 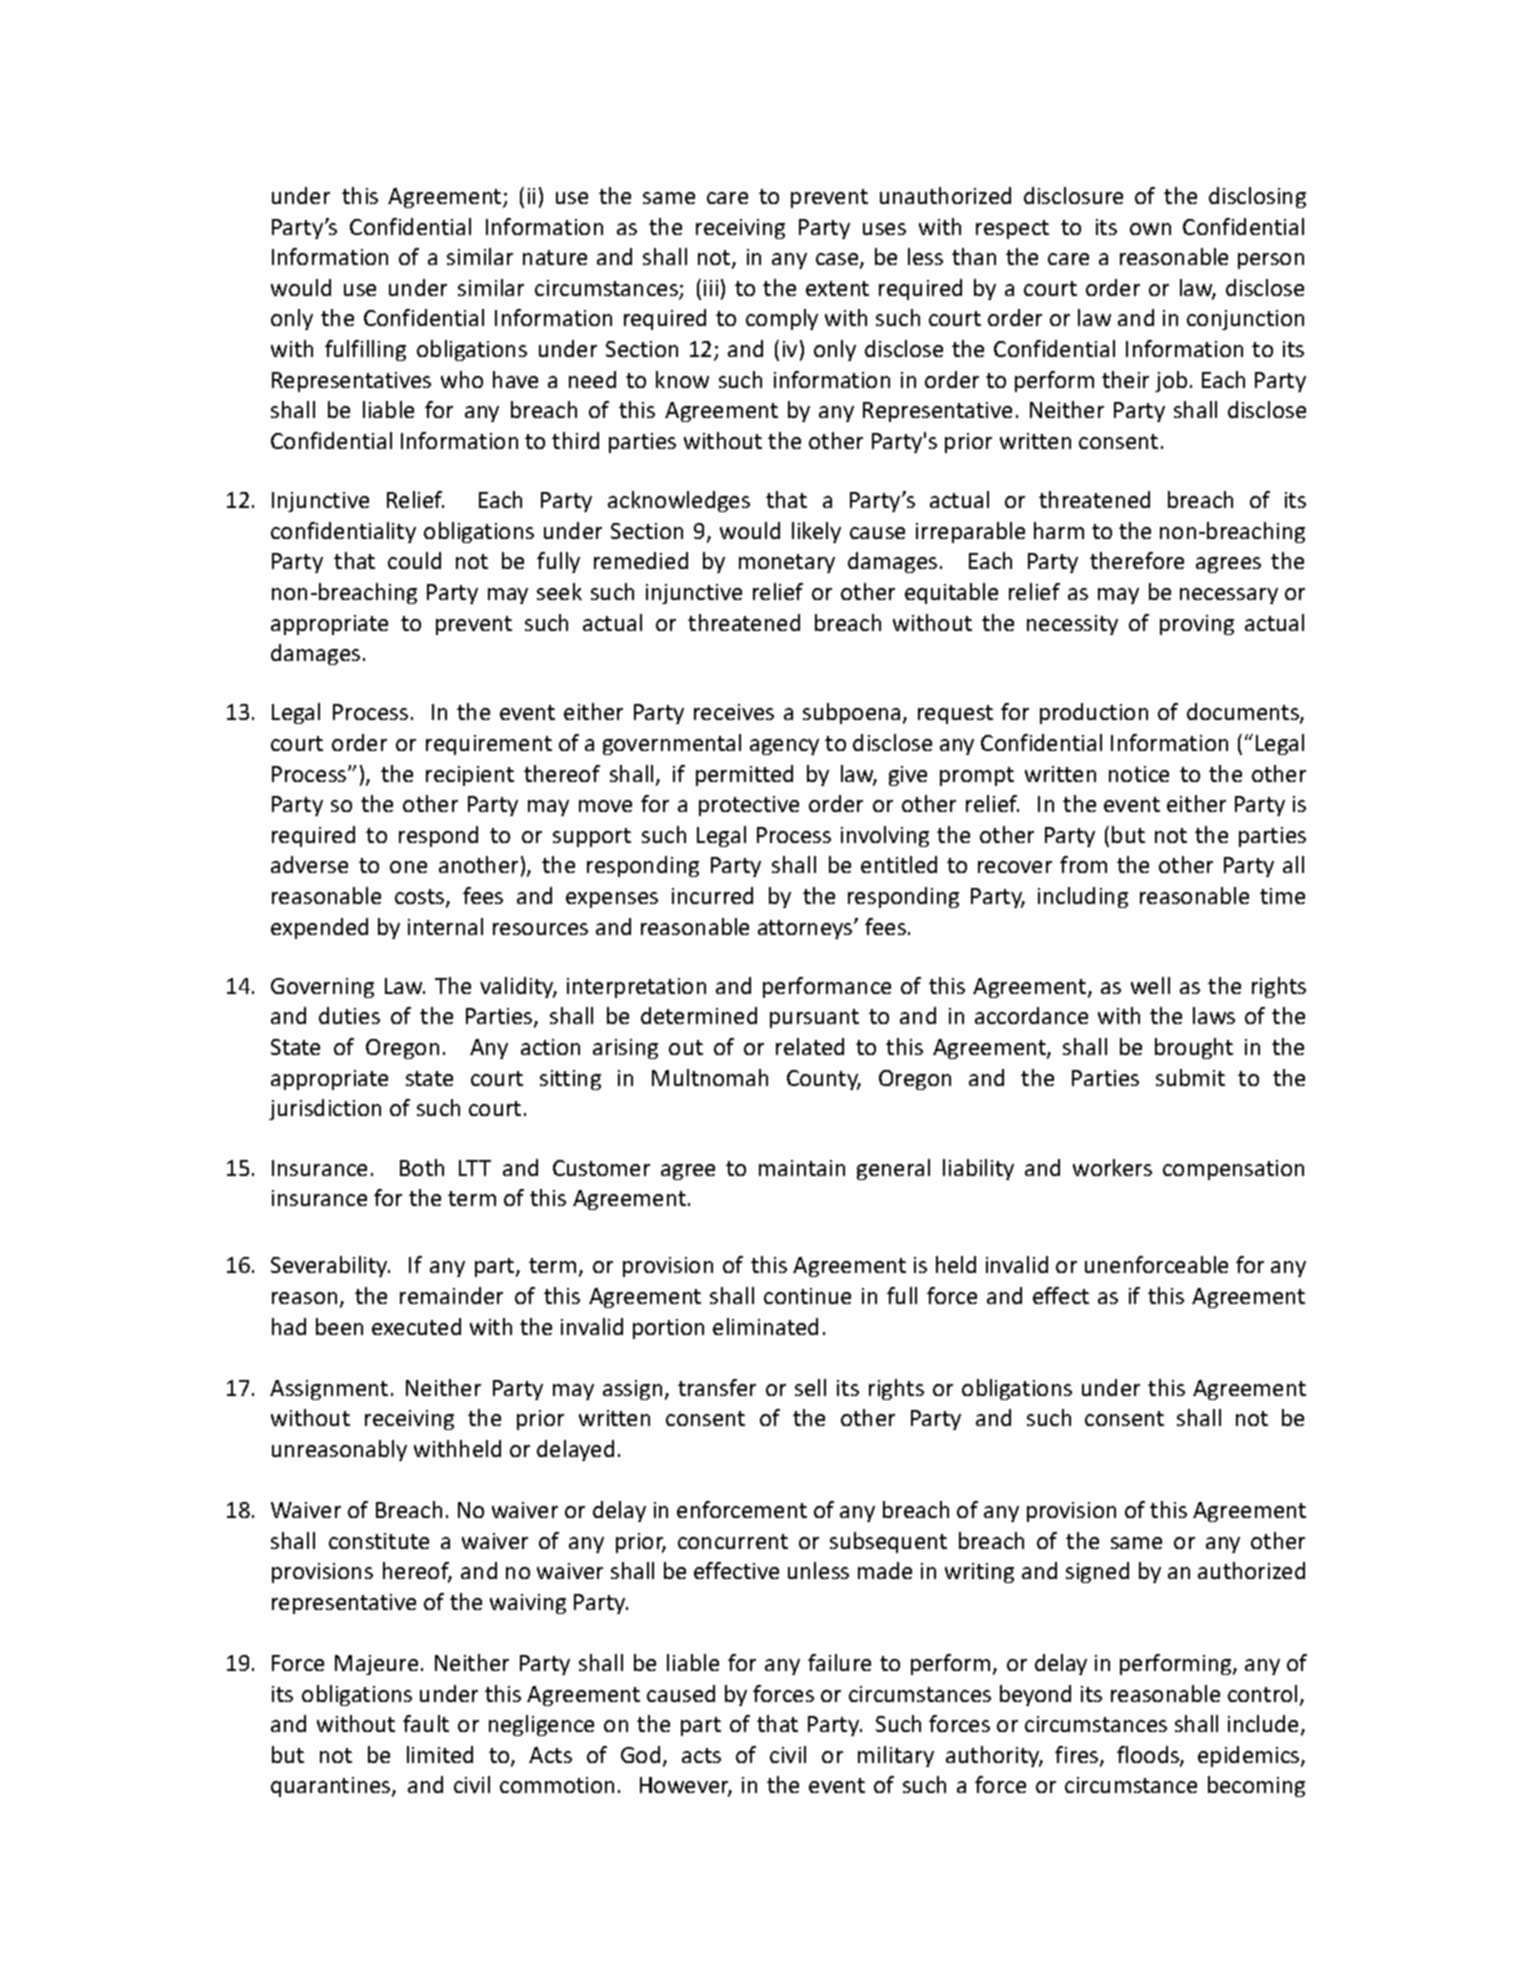 I want to click on executed, so click(x=416, y=1326).
